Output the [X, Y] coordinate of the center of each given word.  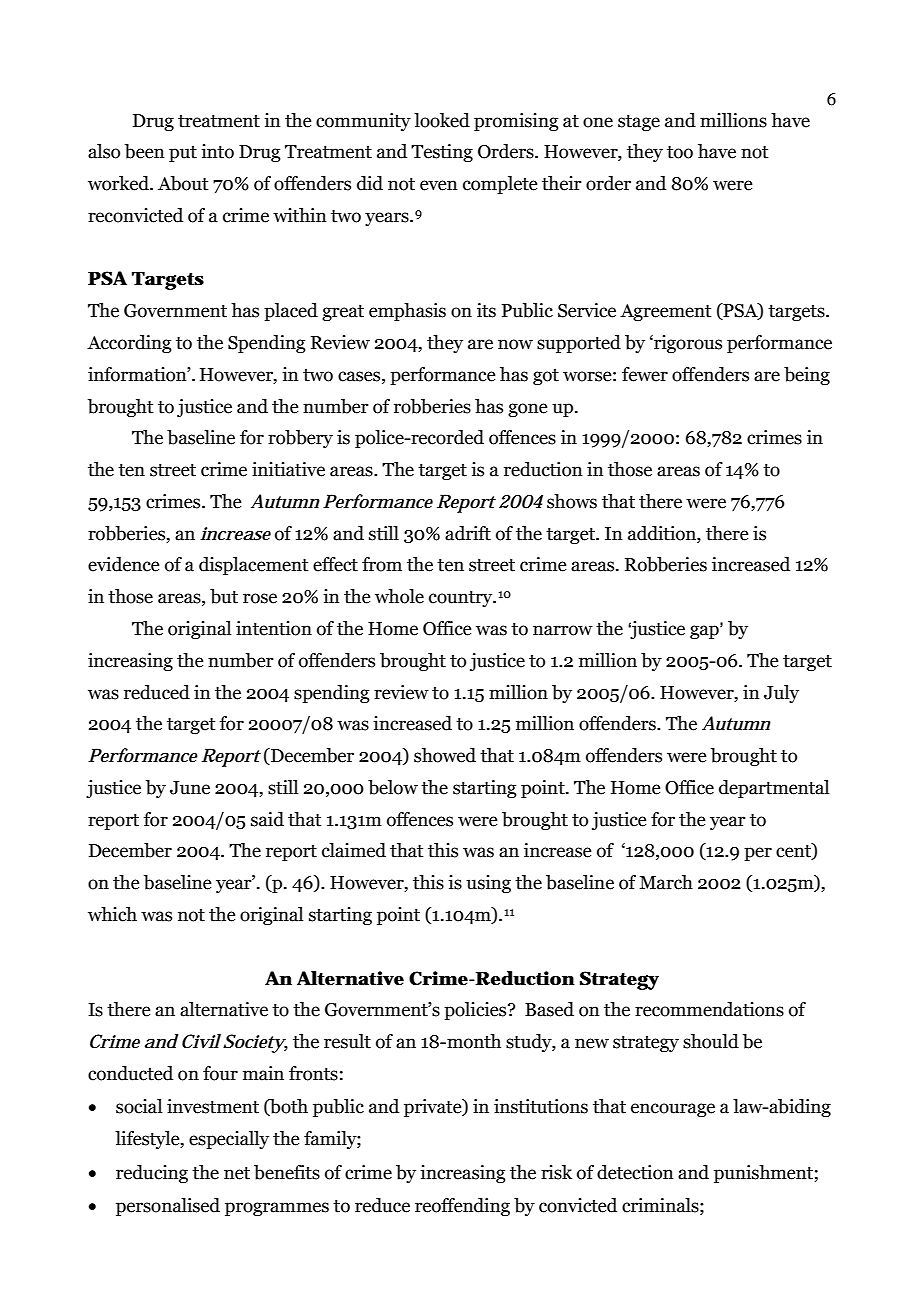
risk [556, 1172]
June [190, 788]
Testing [442, 153]
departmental [774, 789]
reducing [152, 1174]
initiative [288, 469]
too [680, 152]
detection [635, 1172]
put [183, 154]
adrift [468, 533]
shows [572, 501]
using [488, 884]
